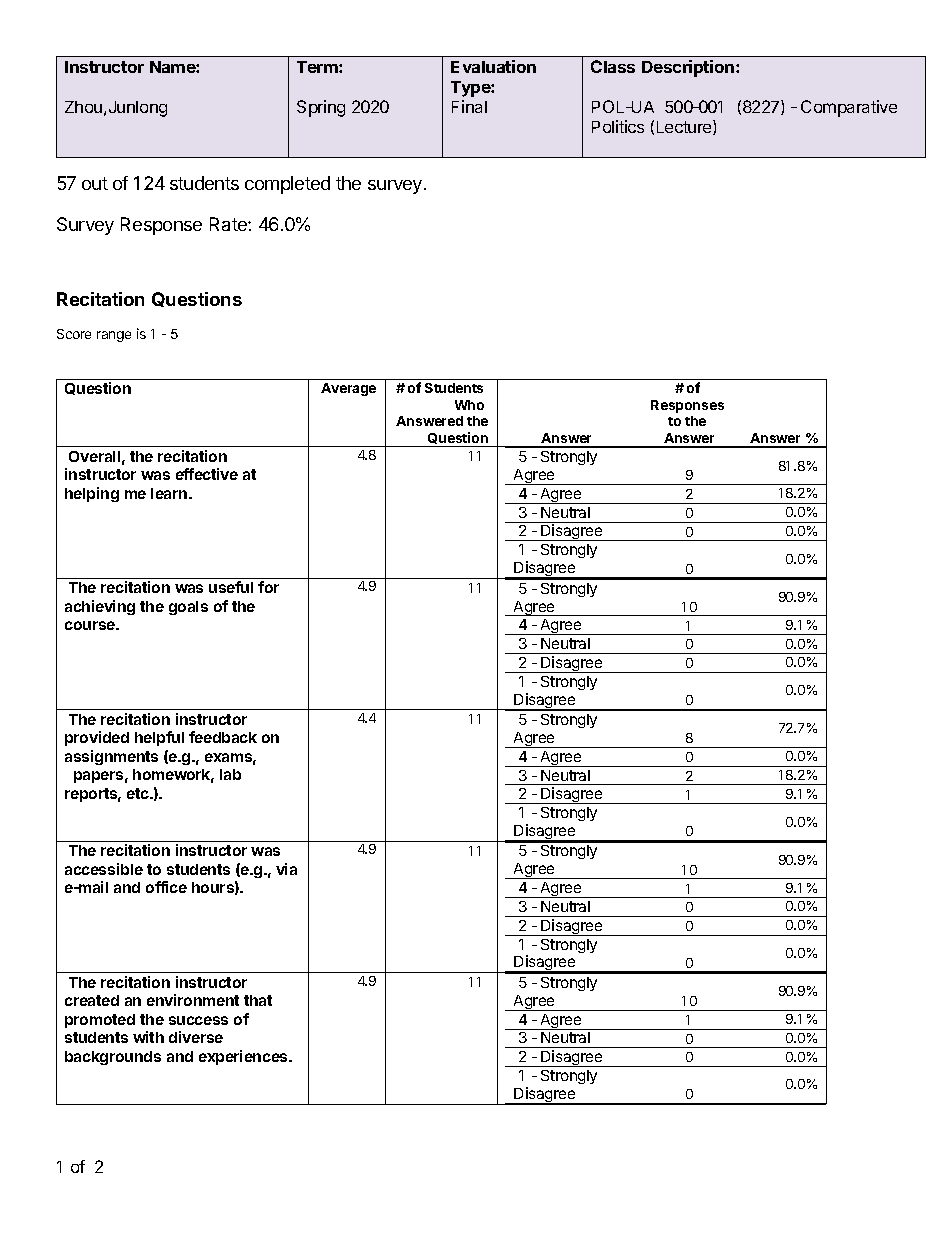 This document has width=952, height=1233. Describe the element at coordinates (286, 869) in the document. I see `via` at that location.
